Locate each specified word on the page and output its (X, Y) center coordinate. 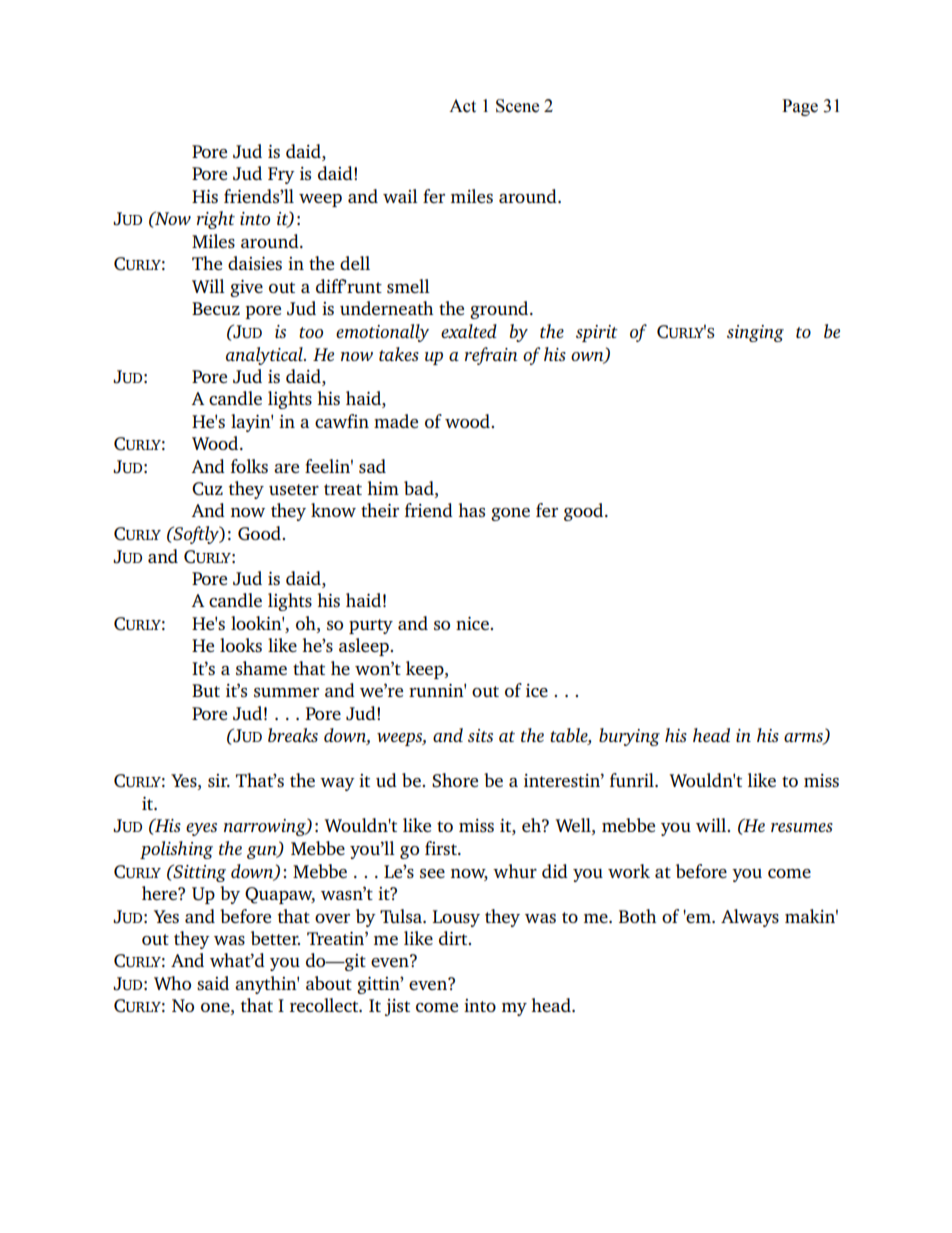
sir (219, 780)
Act (462, 106)
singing (755, 333)
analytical (265, 356)
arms (804, 739)
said (213, 983)
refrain (491, 356)
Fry (281, 175)
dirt (454, 938)
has (471, 510)
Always (750, 918)
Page (800, 107)
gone (510, 514)
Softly (196, 535)
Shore (455, 780)
